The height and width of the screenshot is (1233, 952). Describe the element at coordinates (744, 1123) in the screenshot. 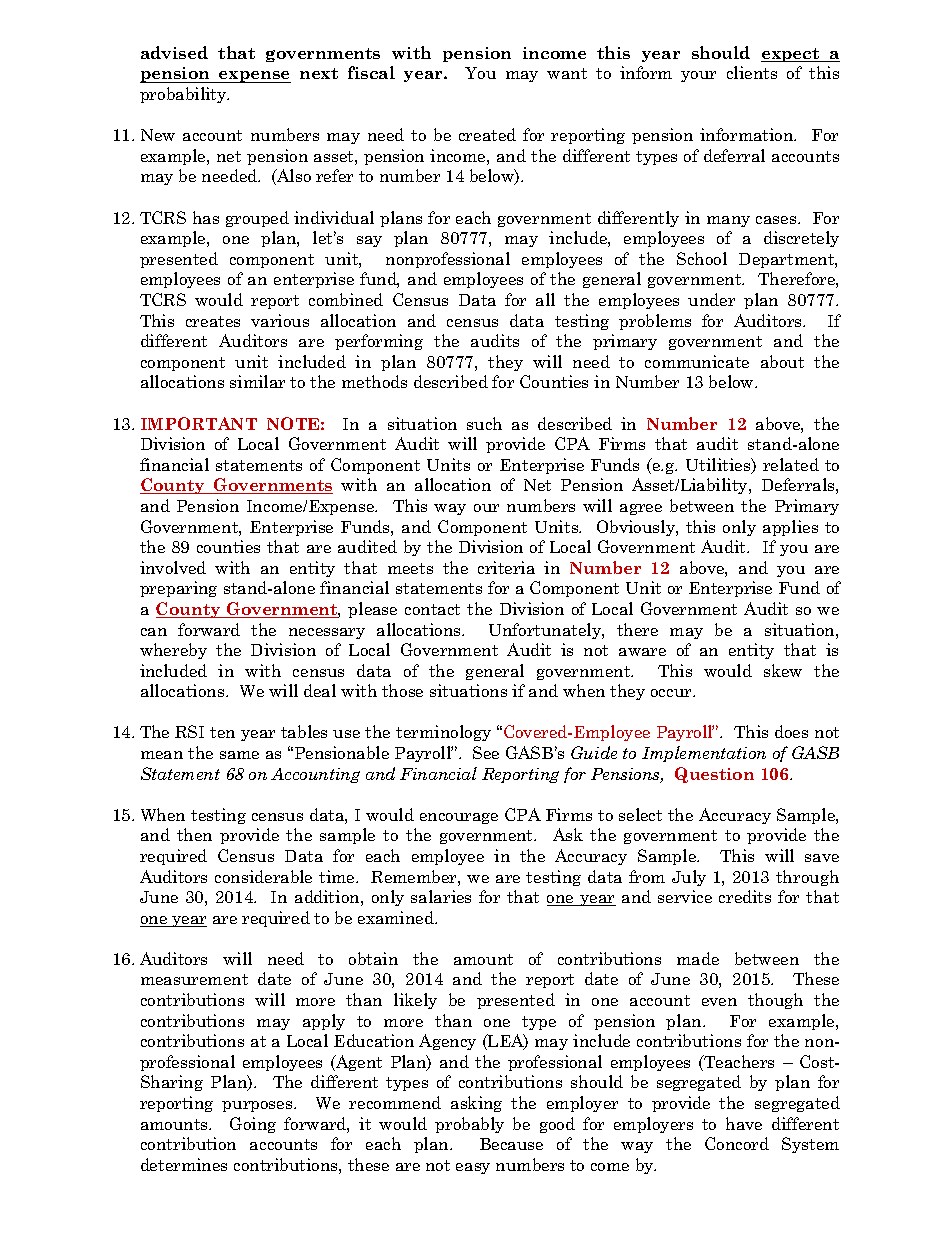

I see `have` at that location.
